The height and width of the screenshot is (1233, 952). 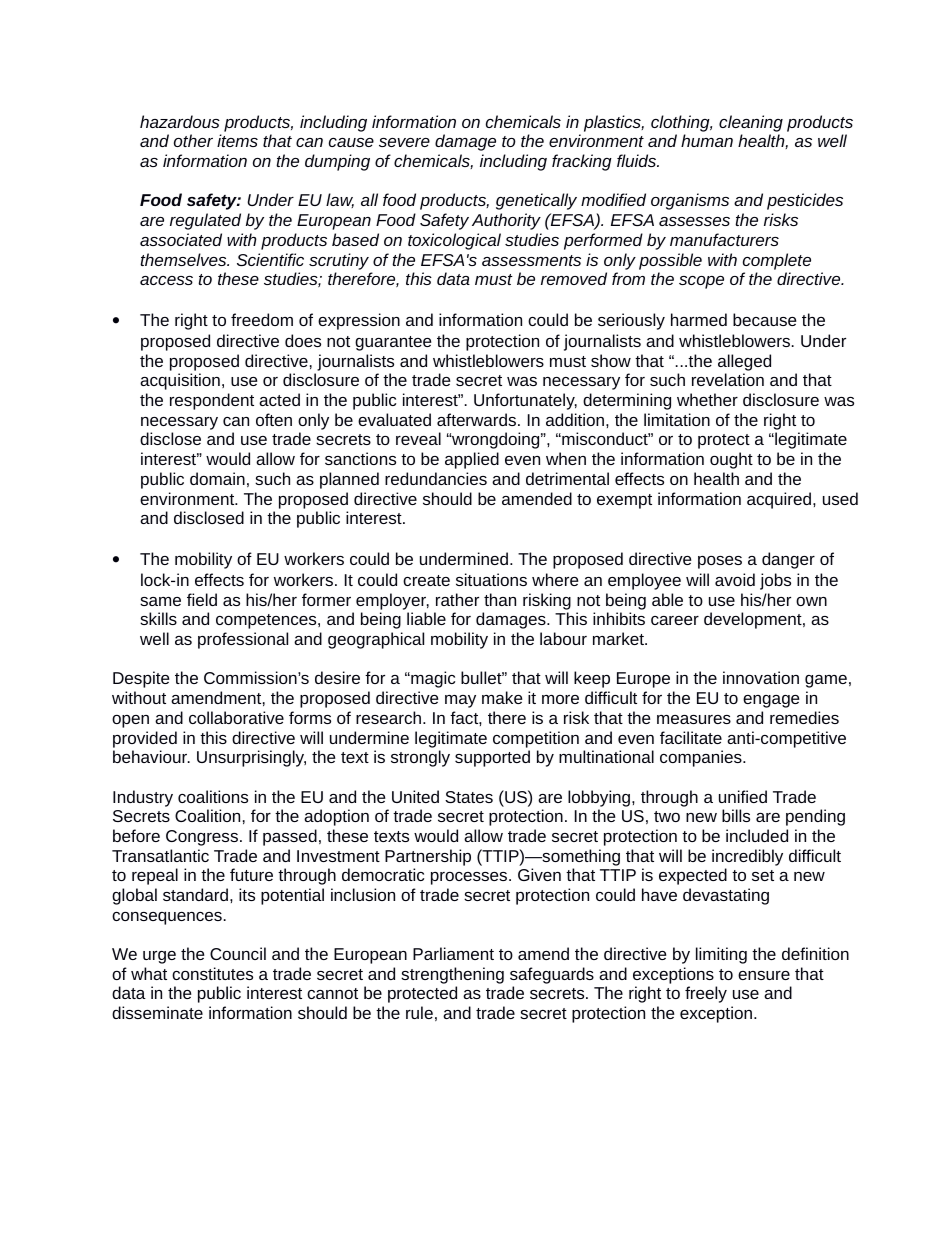 I want to click on cleaning, so click(x=751, y=123).
